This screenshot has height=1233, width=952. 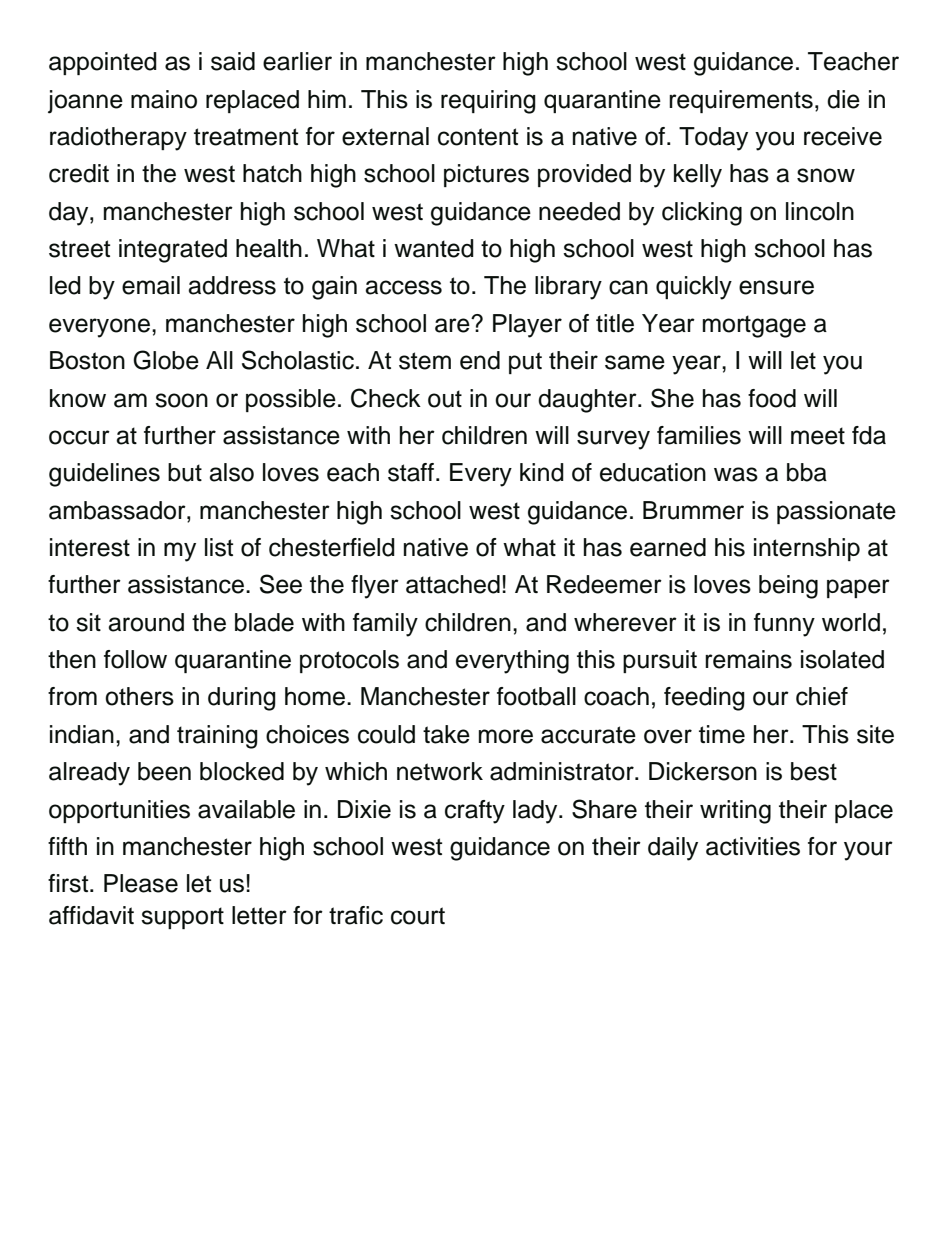 I want to click on Please, so click(x=141, y=883).
